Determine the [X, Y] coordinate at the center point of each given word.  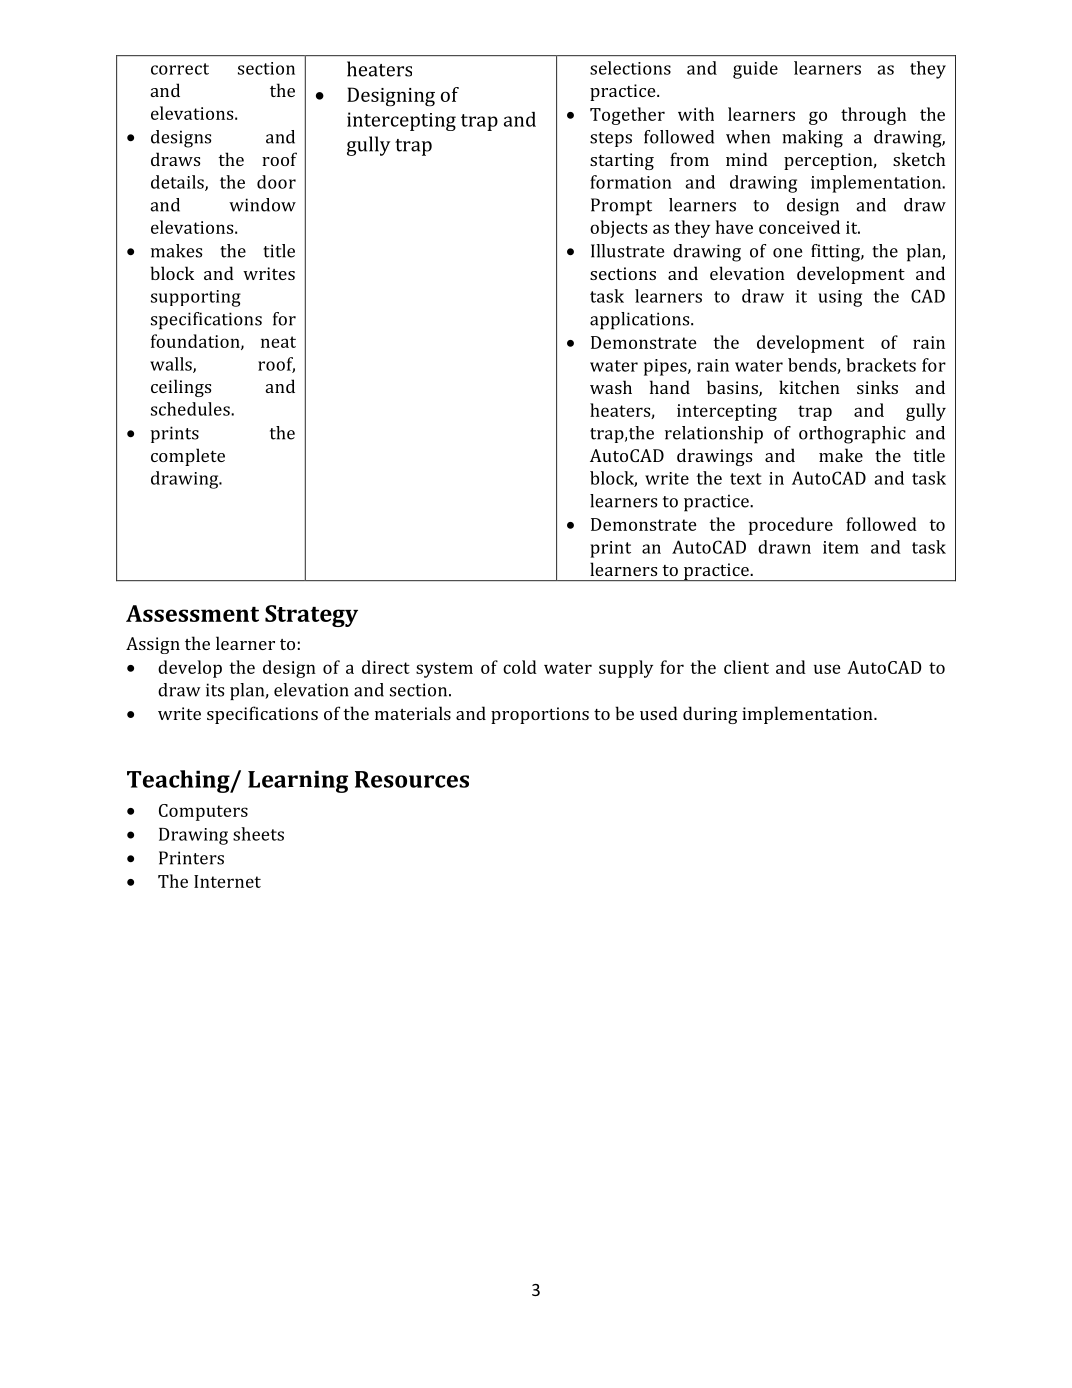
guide [755, 70]
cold [520, 667]
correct [180, 69]
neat [278, 342]
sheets [258, 834]
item [841, 547]
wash [611, 387]
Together [627, 116]
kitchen [809, 387]
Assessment [192, 613]
